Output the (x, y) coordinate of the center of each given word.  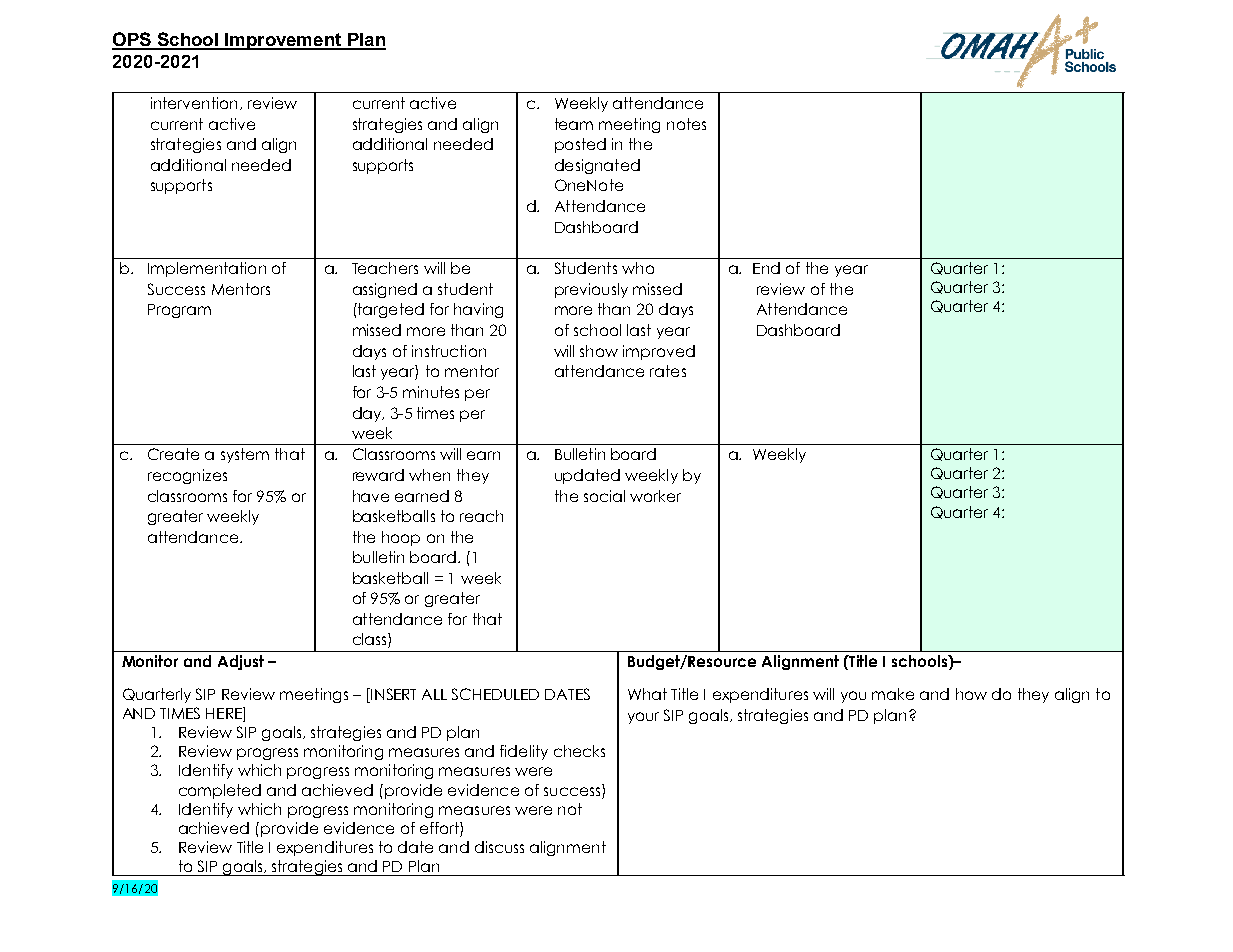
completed (220, 791)
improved (659, 352)
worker (655, 496)
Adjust (241, 662)
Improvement (283, 41)
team (574, 124)
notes (686, 124)
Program (179, 311)
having (478, 310)
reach (481, 516)
